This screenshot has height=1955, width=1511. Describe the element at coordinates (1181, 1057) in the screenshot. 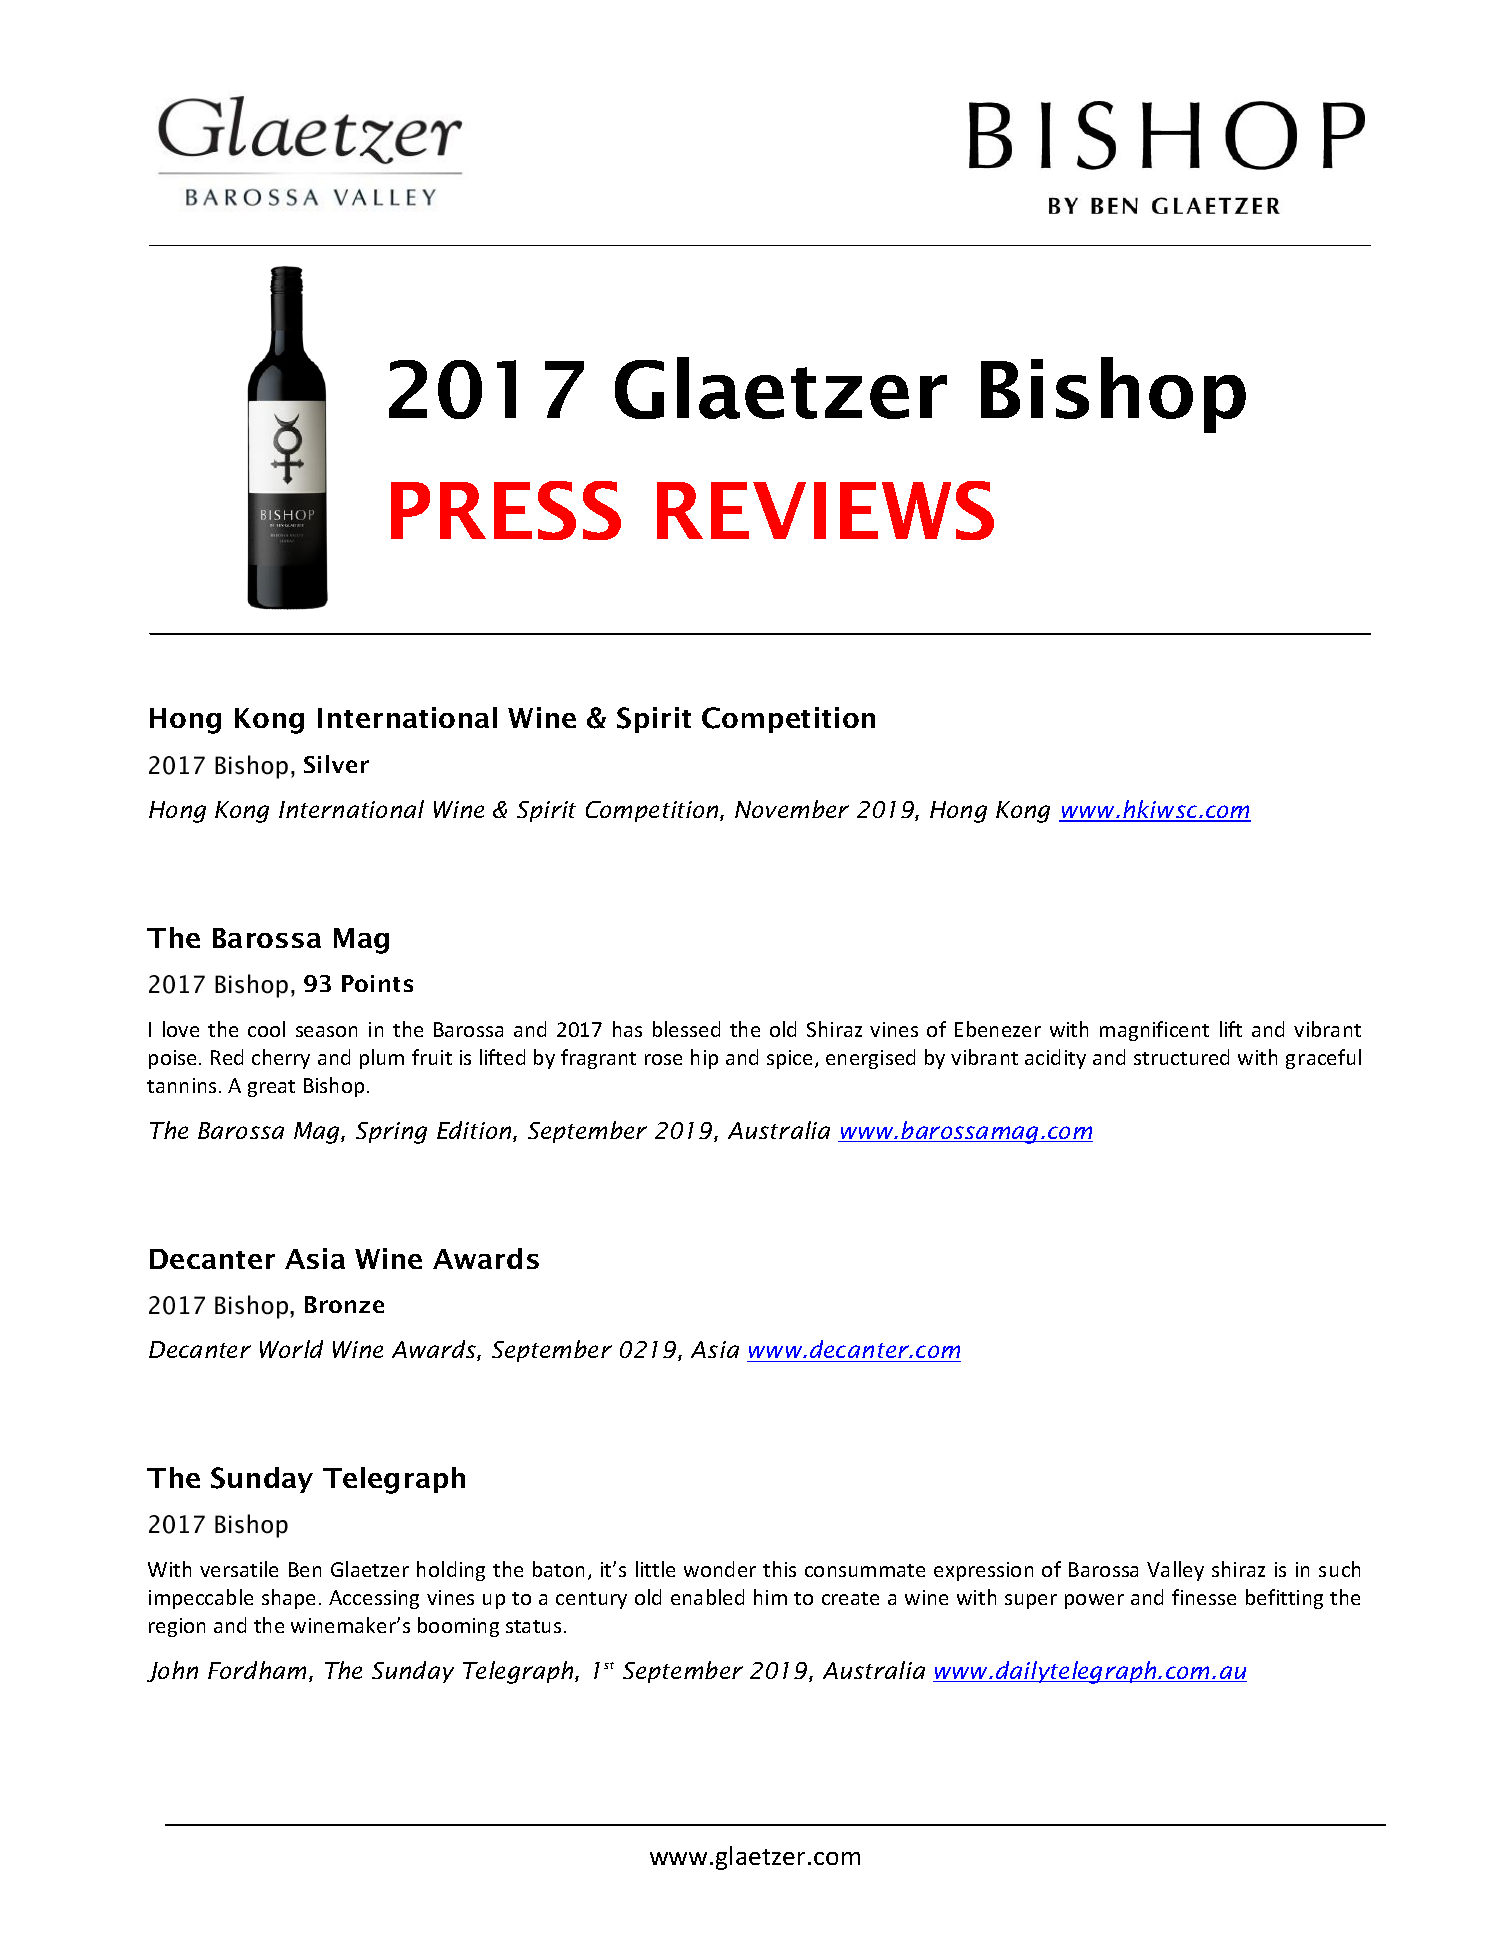

I see `structured` at that location.
